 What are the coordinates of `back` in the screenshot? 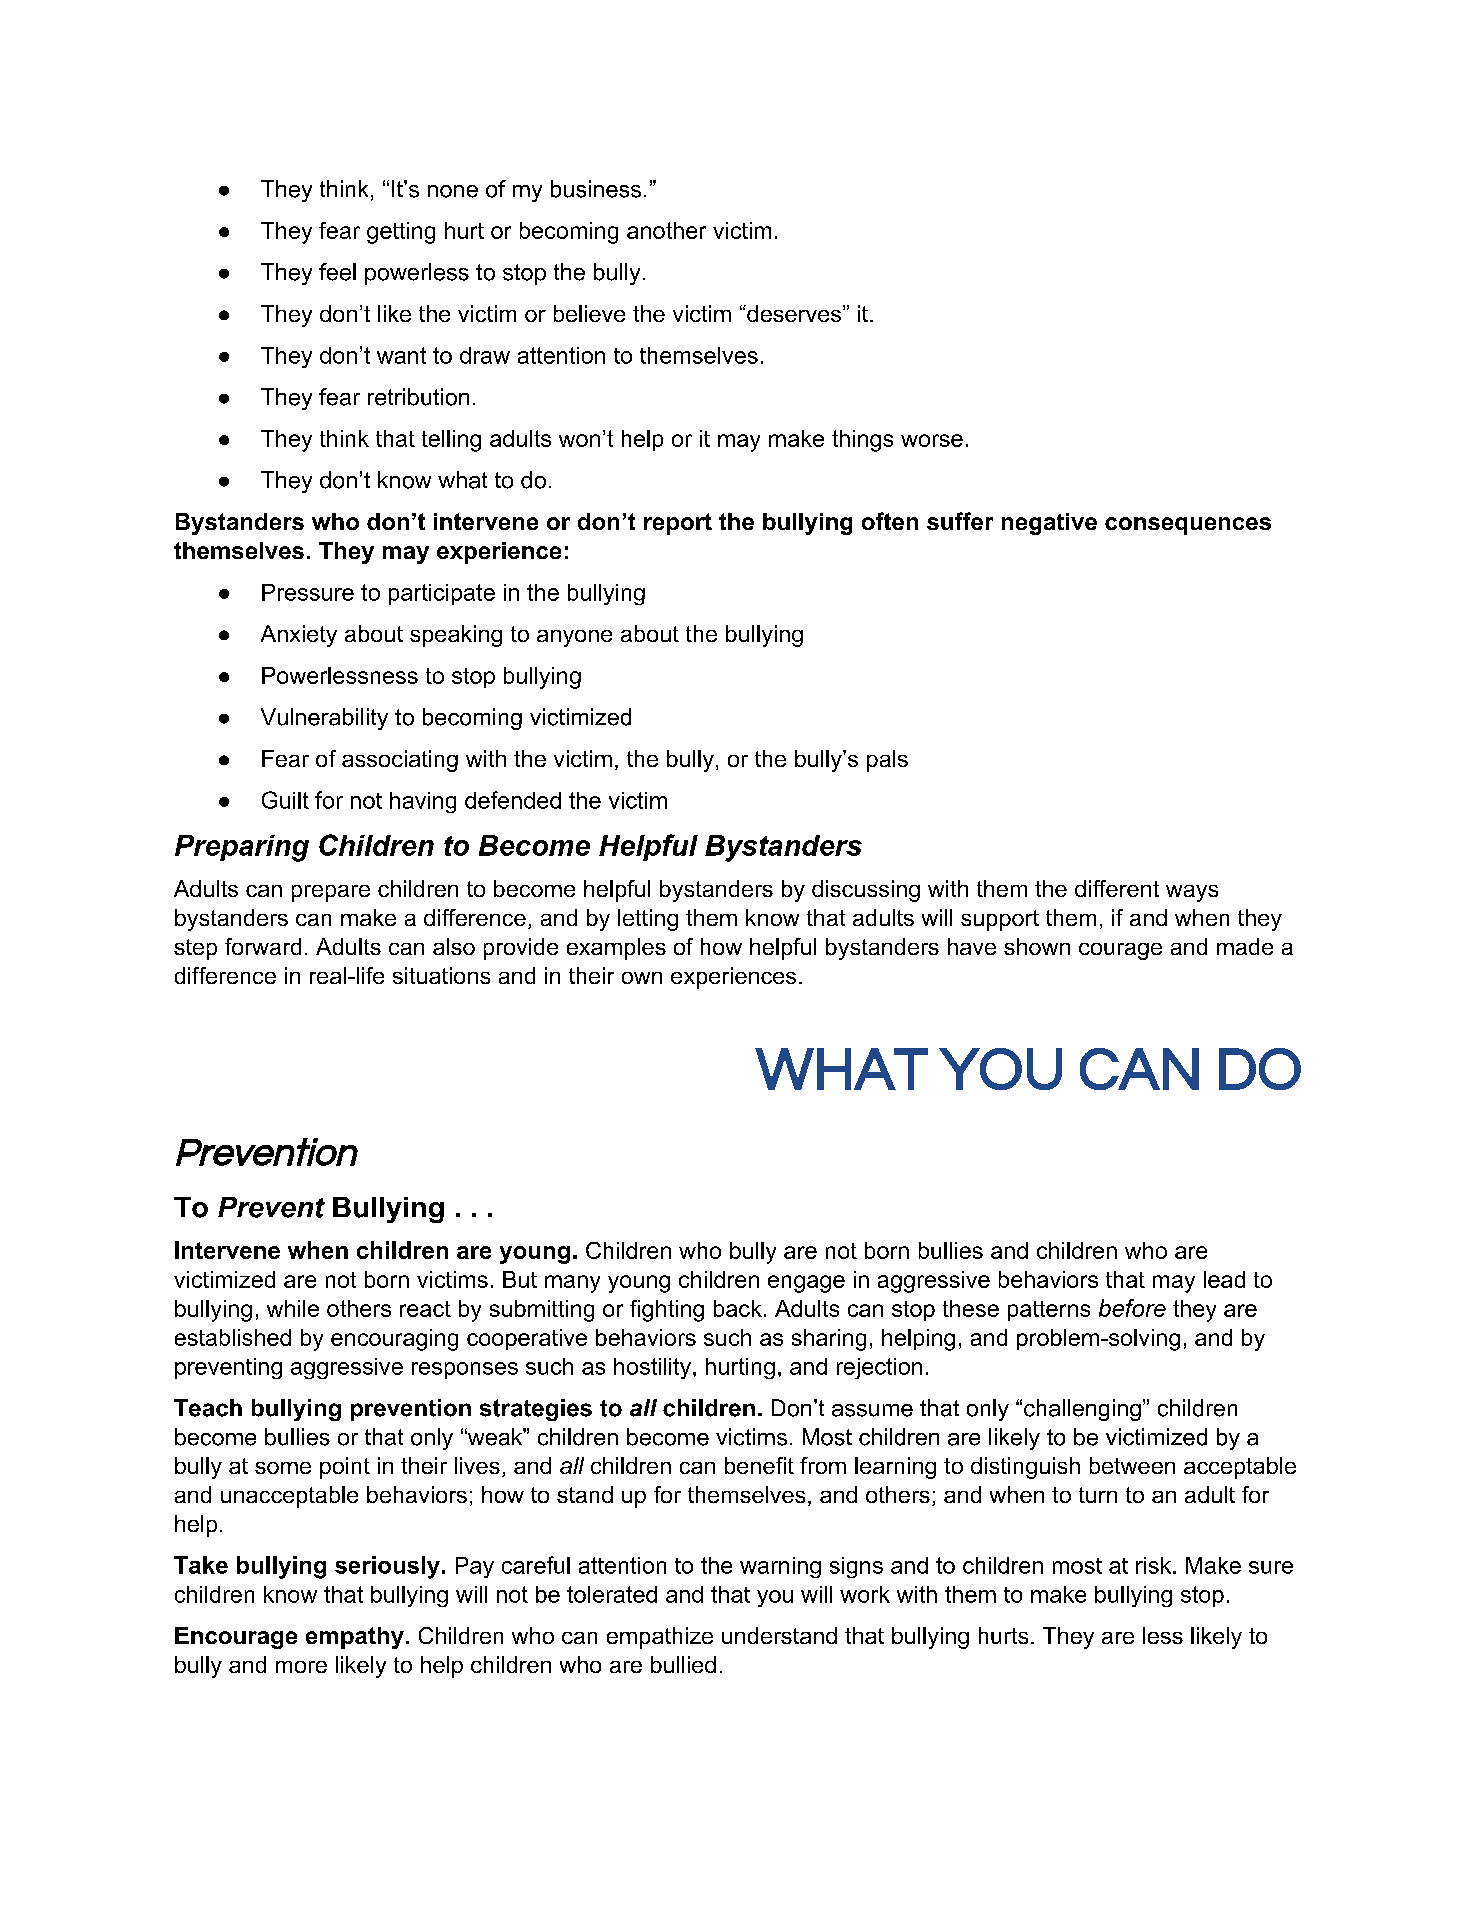 It's located at (738, 1308).
